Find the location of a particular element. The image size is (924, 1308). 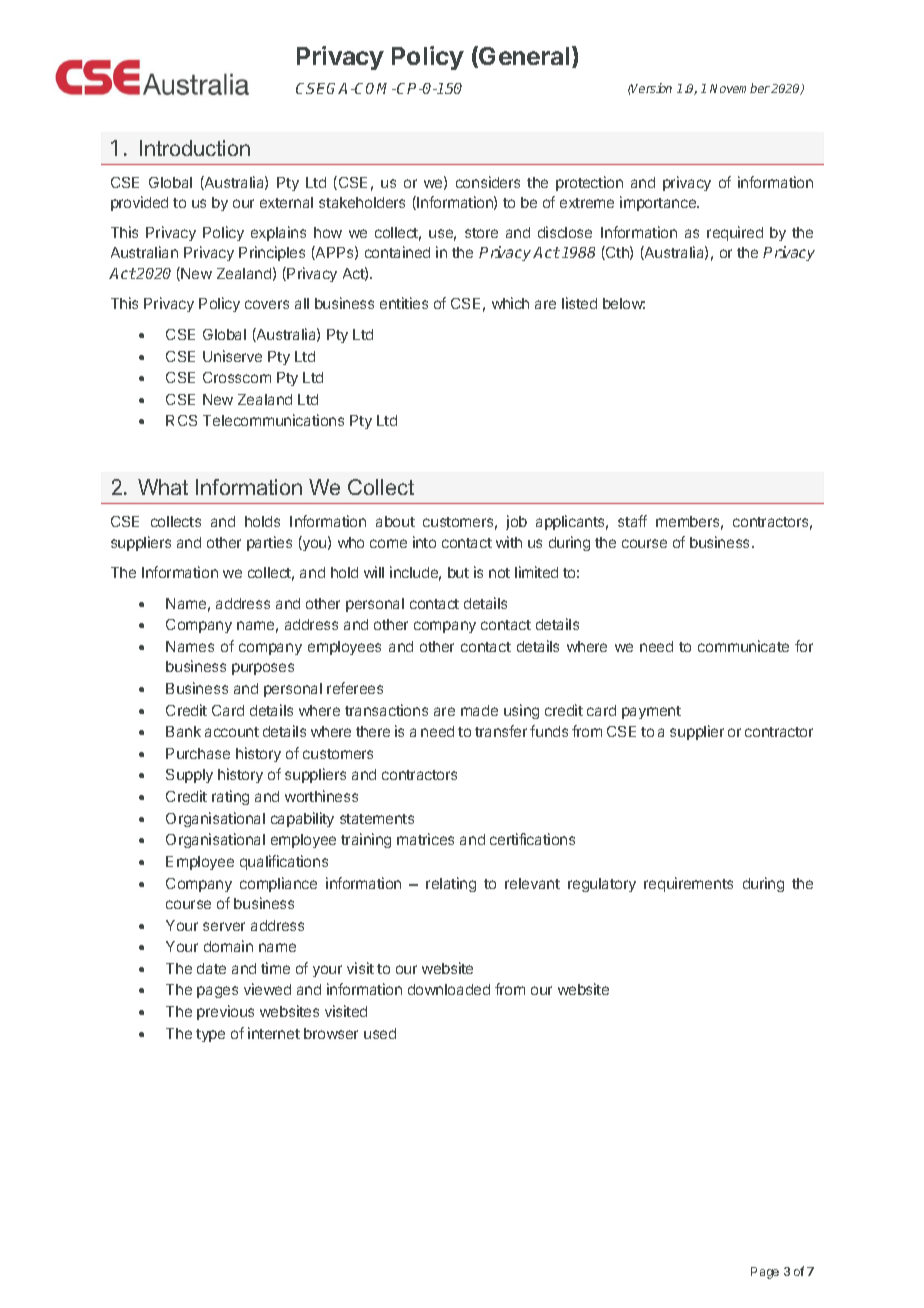

account is located at coordinates (232, 732).
